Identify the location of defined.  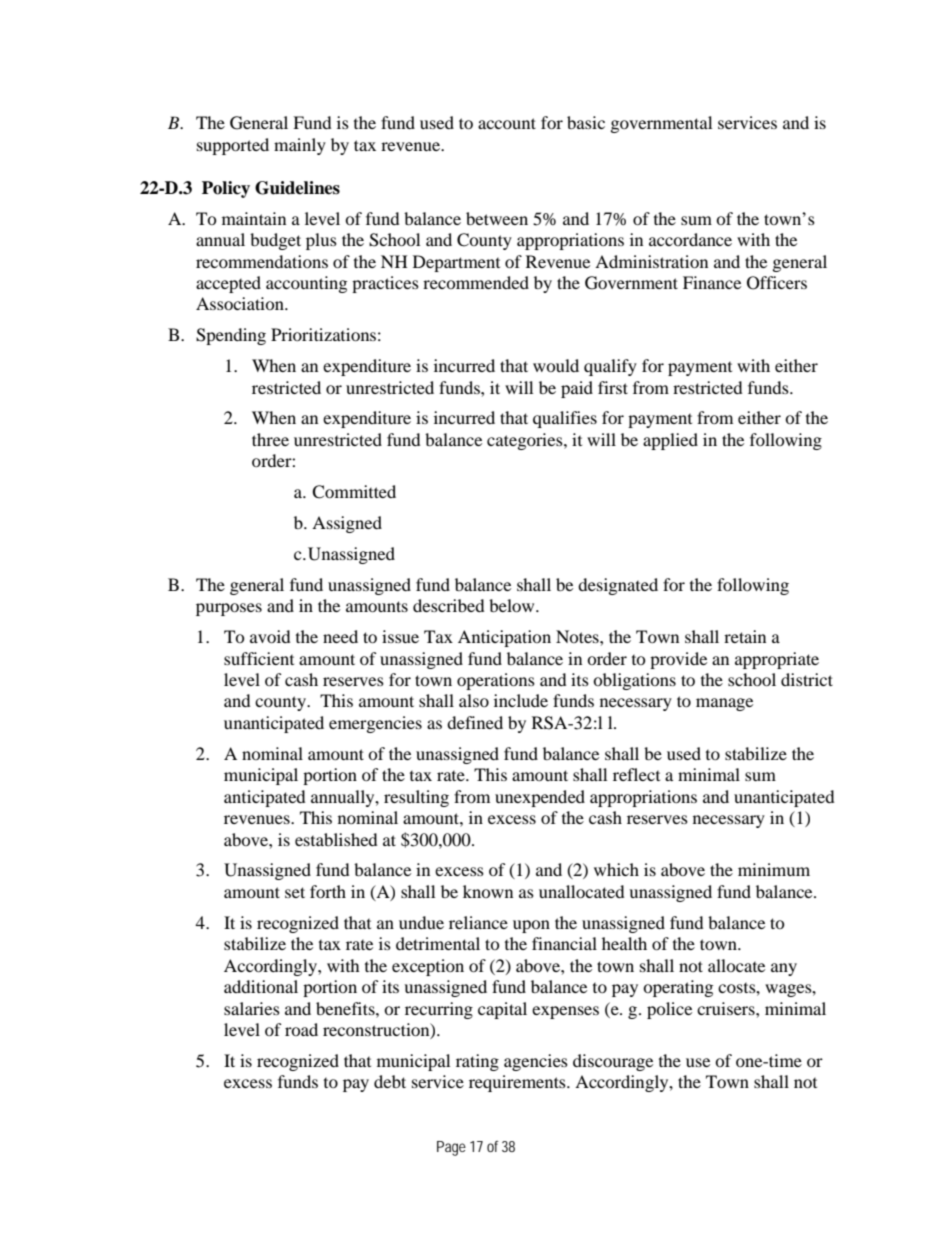
(475, 722).
